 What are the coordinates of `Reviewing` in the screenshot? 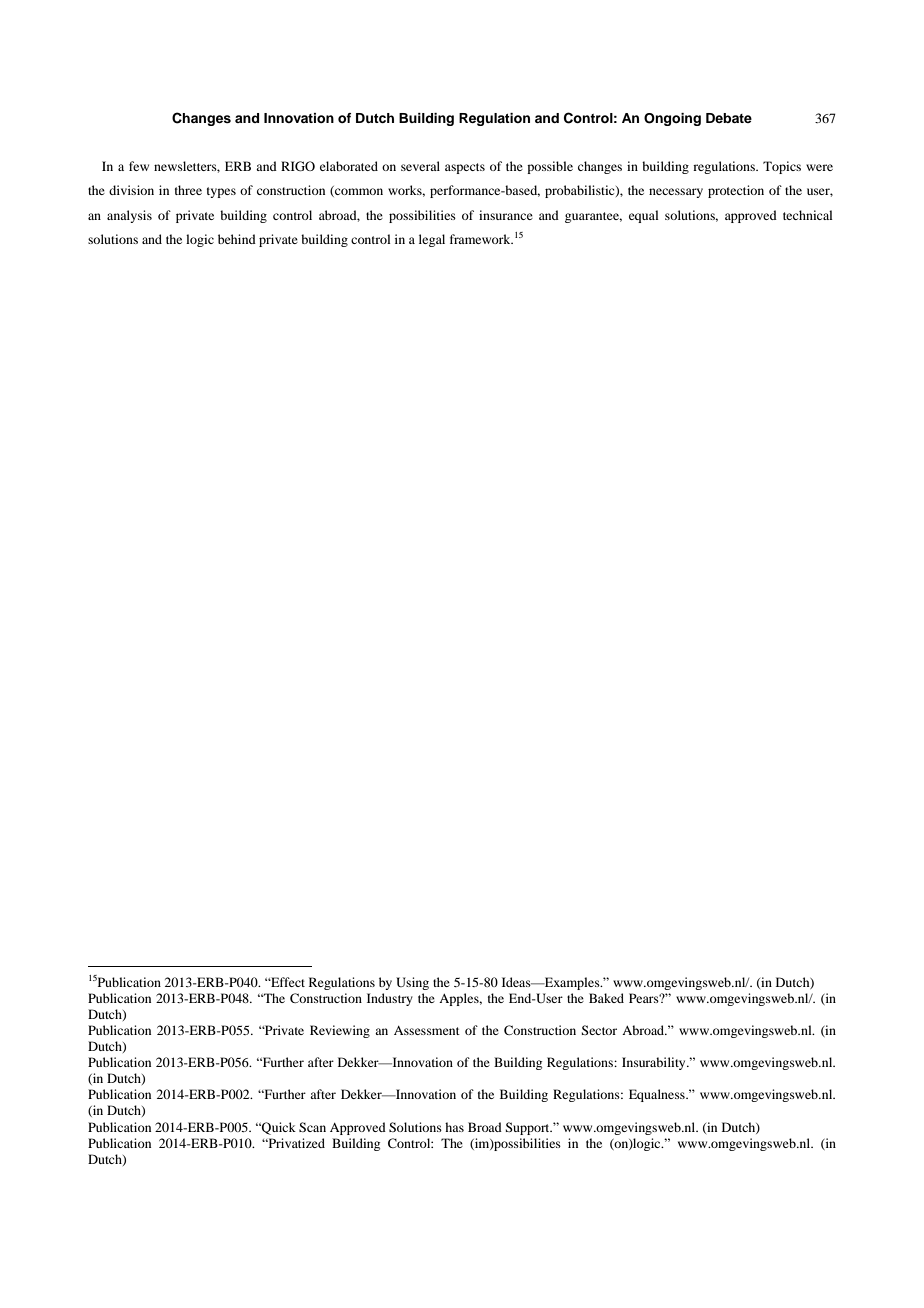 It's located at (340, 1031).
